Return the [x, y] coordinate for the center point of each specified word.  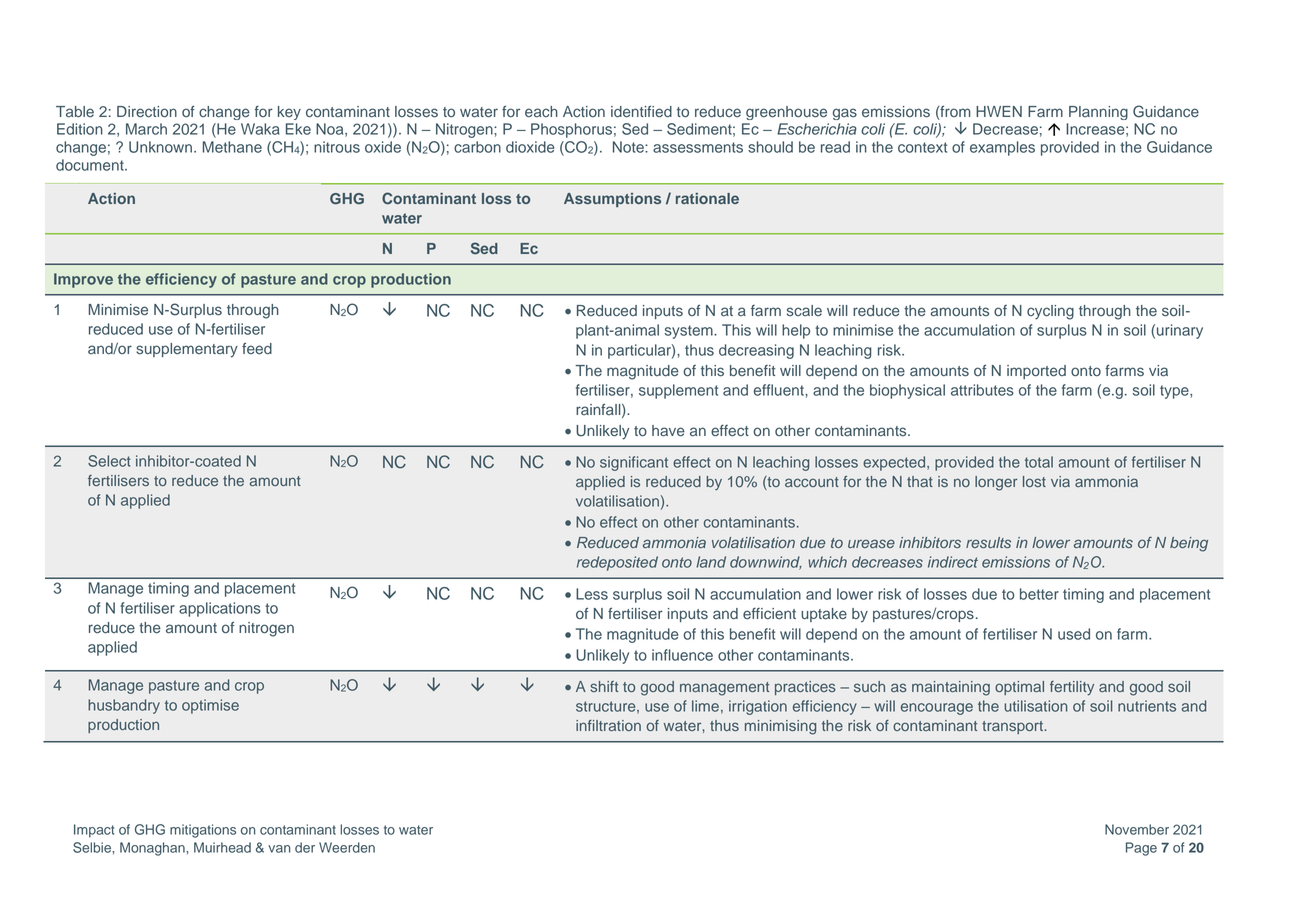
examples [1002, 148]
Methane [232, 147]
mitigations [203, 831]
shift [604, 686]
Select [109, 461]
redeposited [617, 563]
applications [220, 609]
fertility [1072, 688]
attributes [982, 390]
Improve [83, 280]
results [988, 542]
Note [629, 147]
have [668, 431]
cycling [1050, 312]
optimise [210, 706]
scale [804, 311]
